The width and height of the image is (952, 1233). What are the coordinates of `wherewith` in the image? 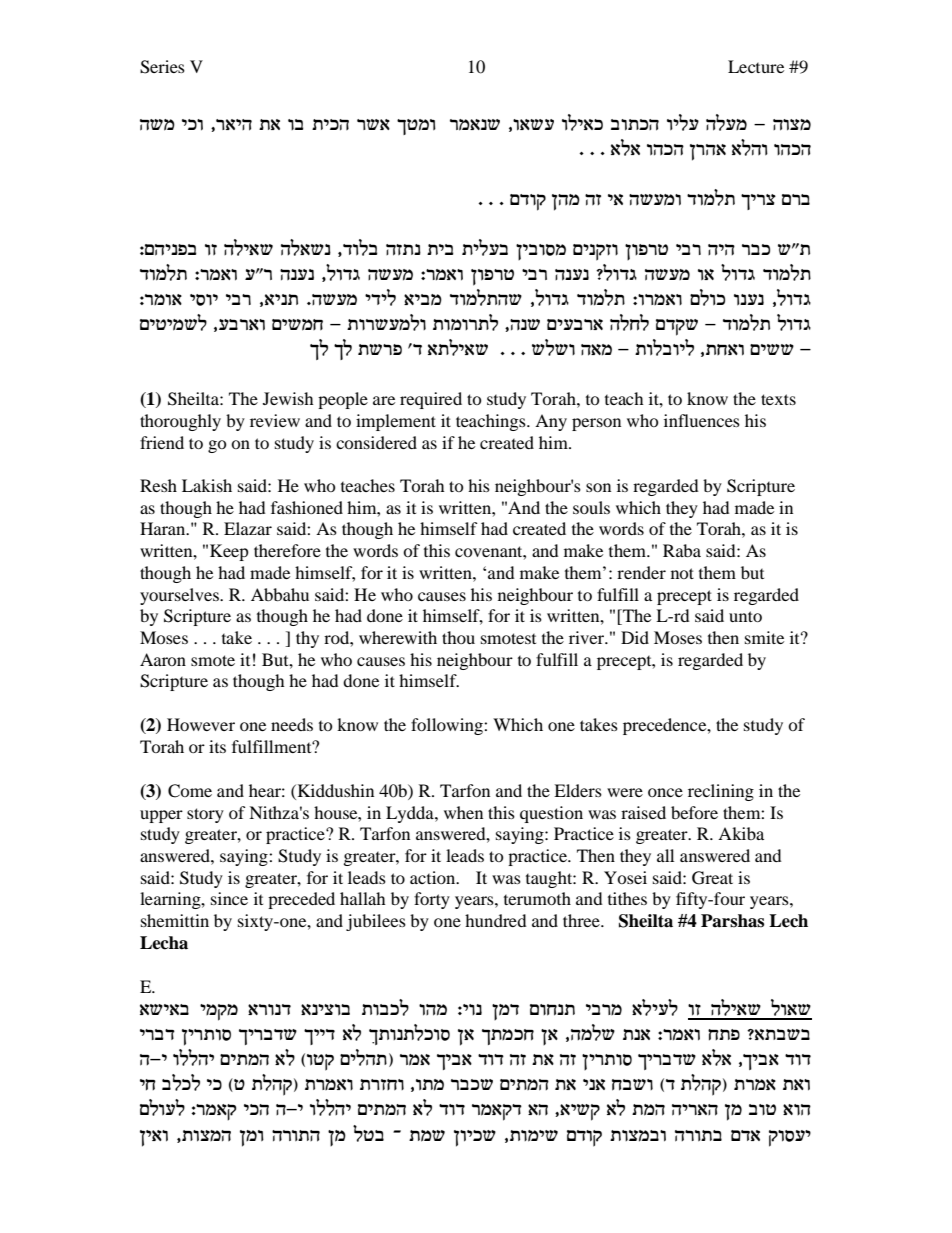 It's located at (398, 637).
